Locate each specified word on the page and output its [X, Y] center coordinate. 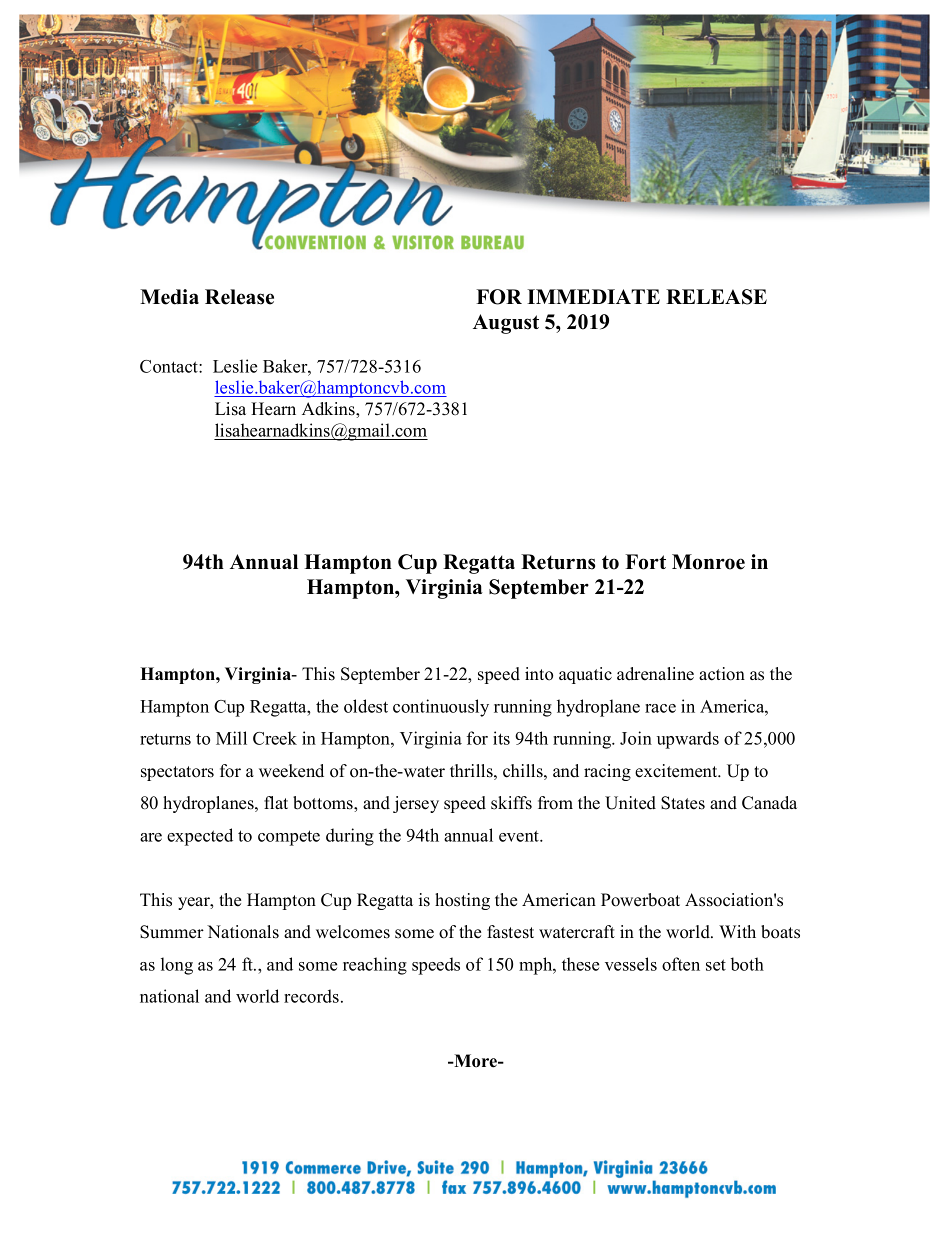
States [683, 803]
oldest [366, 706]
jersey [416, 804]
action [722, 674]
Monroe [708, 562]
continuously [441, 708]
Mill [231, 738]
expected [200, 837]
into [539, 674]
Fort [645, 562]
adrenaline [655, 674]
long [177, 966]
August [506, 324]
